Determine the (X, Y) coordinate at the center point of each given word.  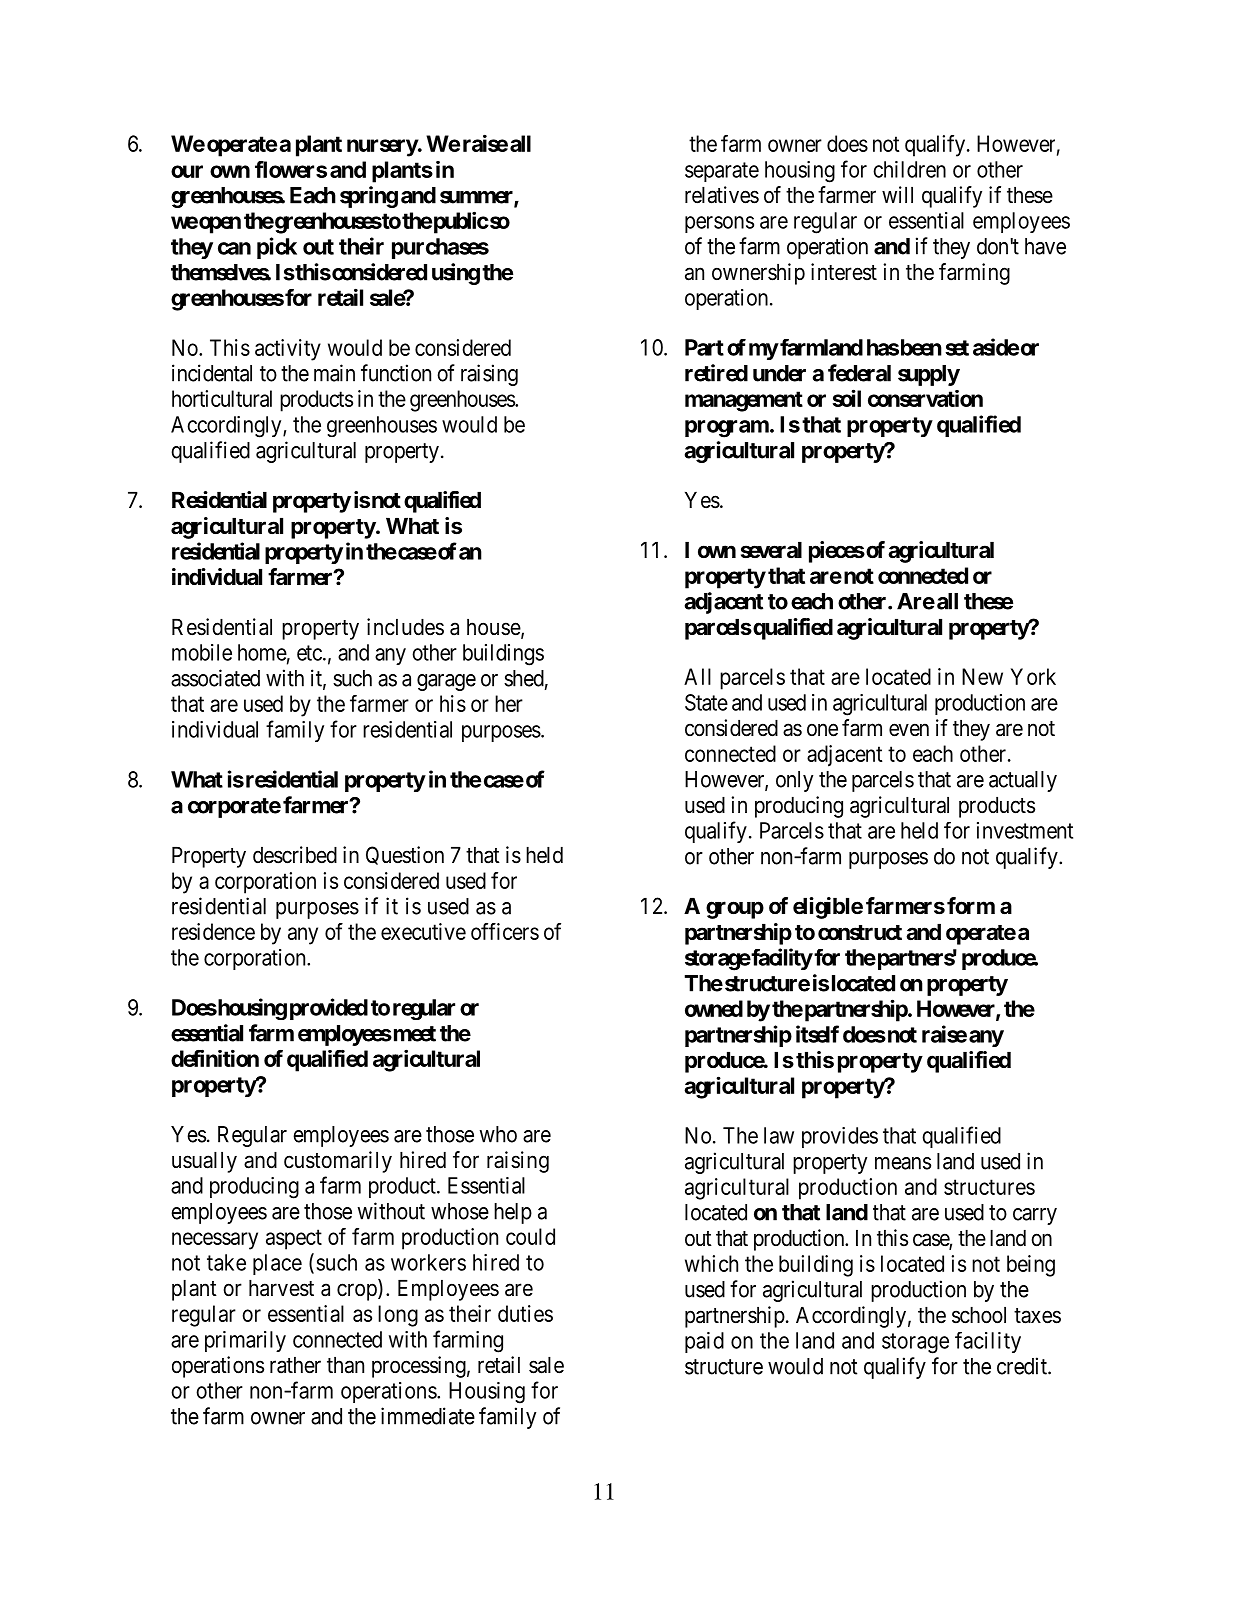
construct (860, 933)
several (771, 550)
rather (295, 1365)
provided (329, 1009)
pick (277, 248)
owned (714, 1008)
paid (704, 1342)
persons (719, 224)
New (982, 676)
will (897, 194)
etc (309, 653)
